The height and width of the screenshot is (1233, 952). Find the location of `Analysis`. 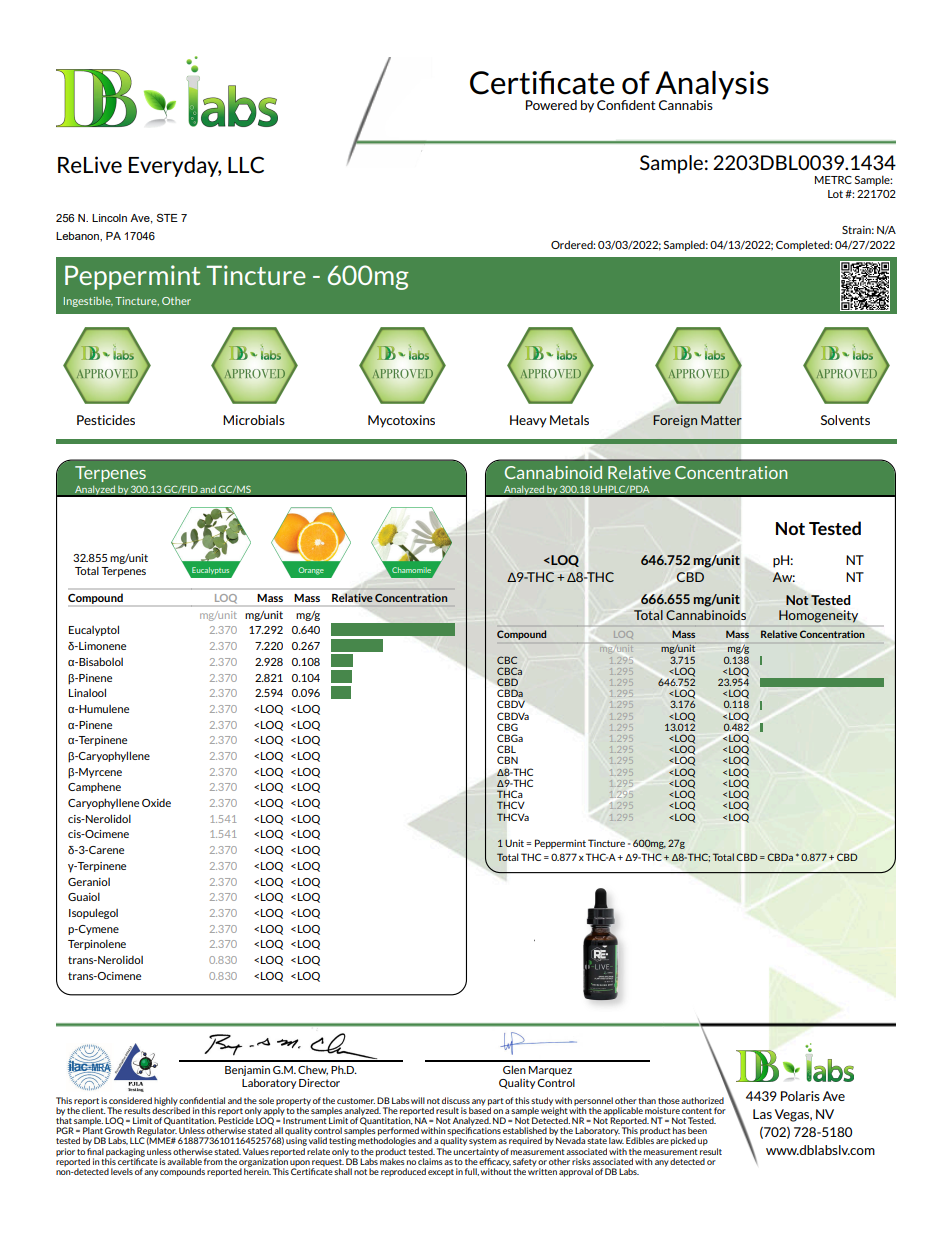

Analysis is located at coordinates (711, 86).
